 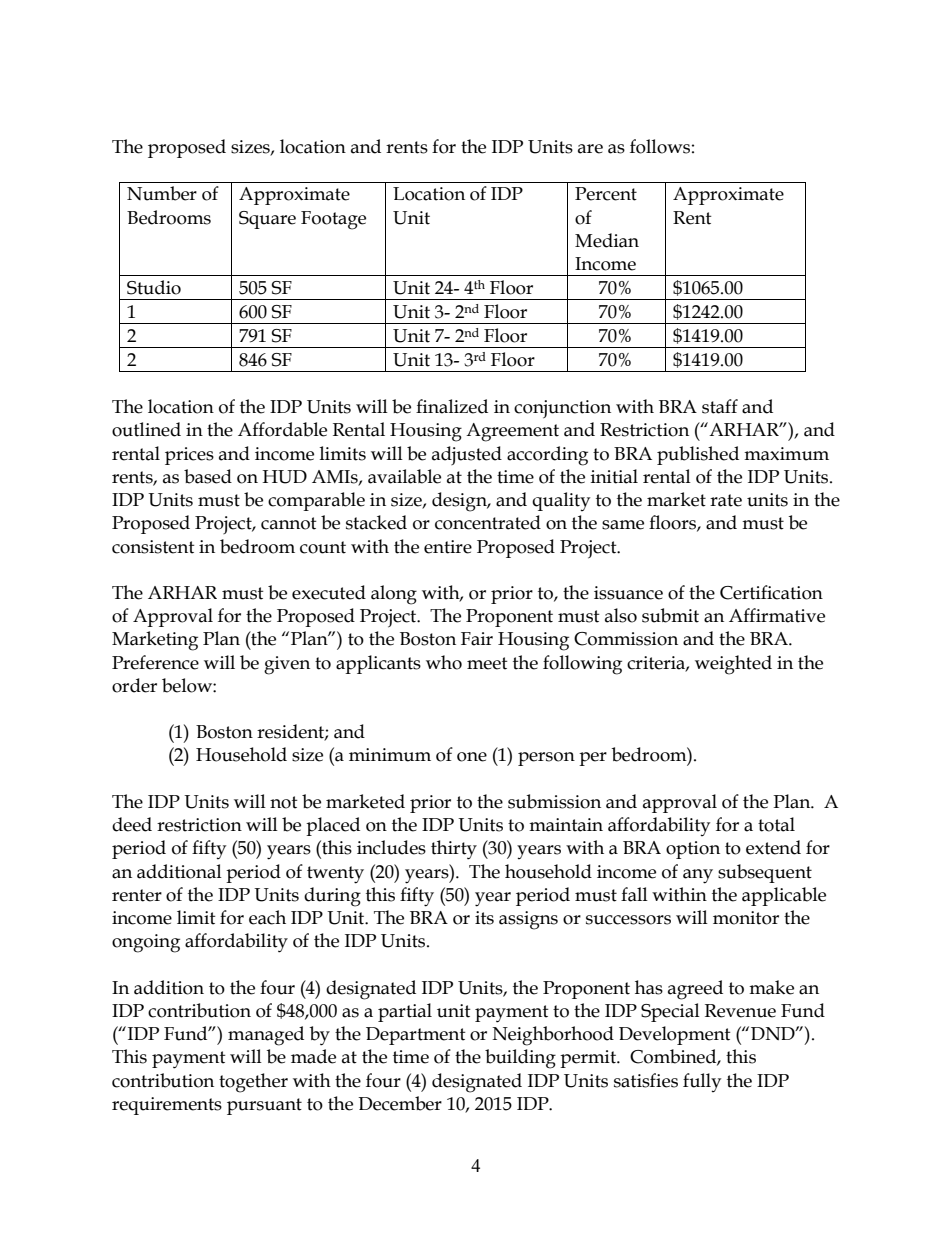 I want to click on minimum, so click(x=390, y=755).
